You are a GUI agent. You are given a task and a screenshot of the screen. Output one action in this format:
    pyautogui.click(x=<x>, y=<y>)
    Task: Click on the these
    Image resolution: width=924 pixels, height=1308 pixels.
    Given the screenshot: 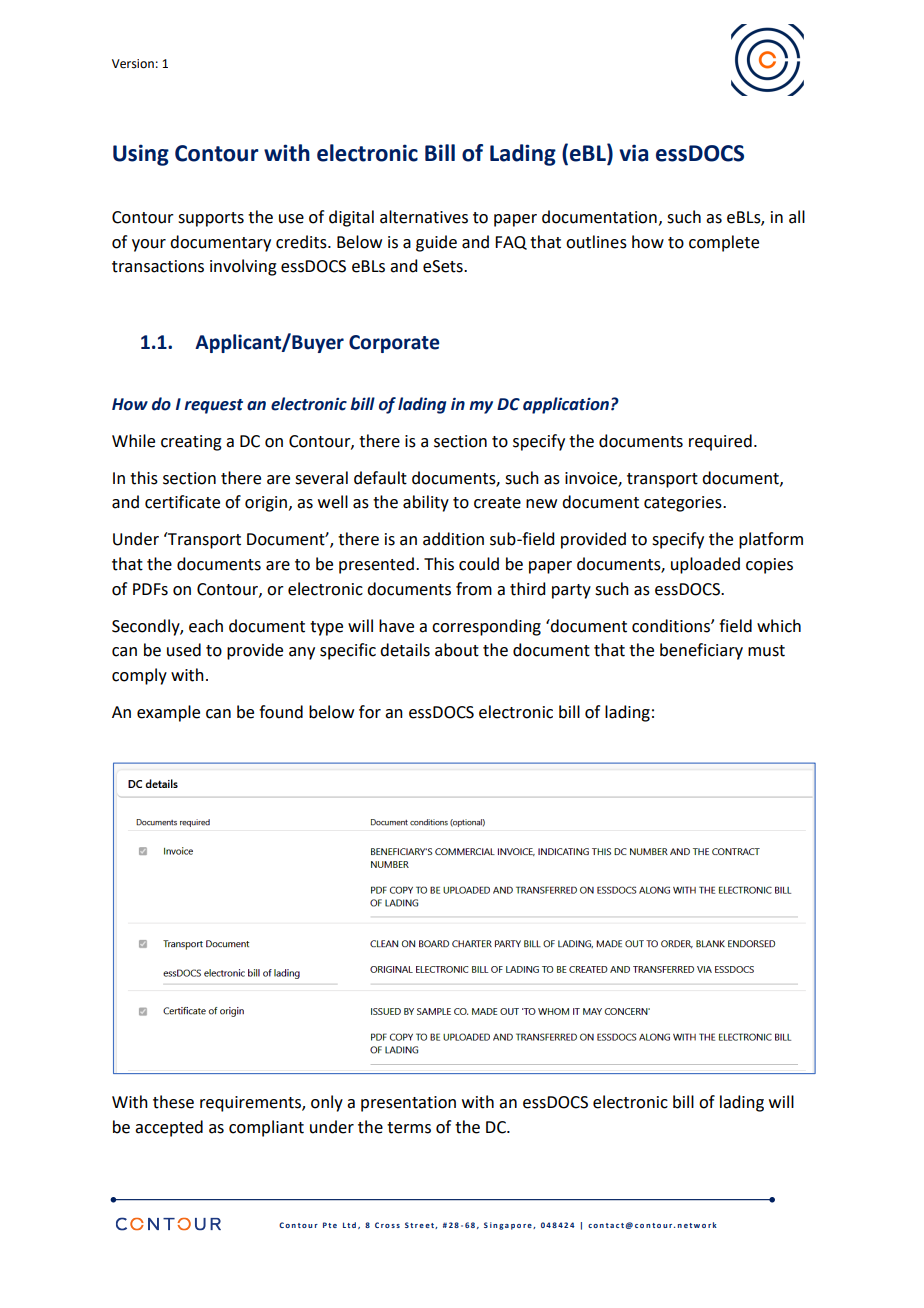 What is the action you would take?
    pyautogui.click(x=173, y=1102)
